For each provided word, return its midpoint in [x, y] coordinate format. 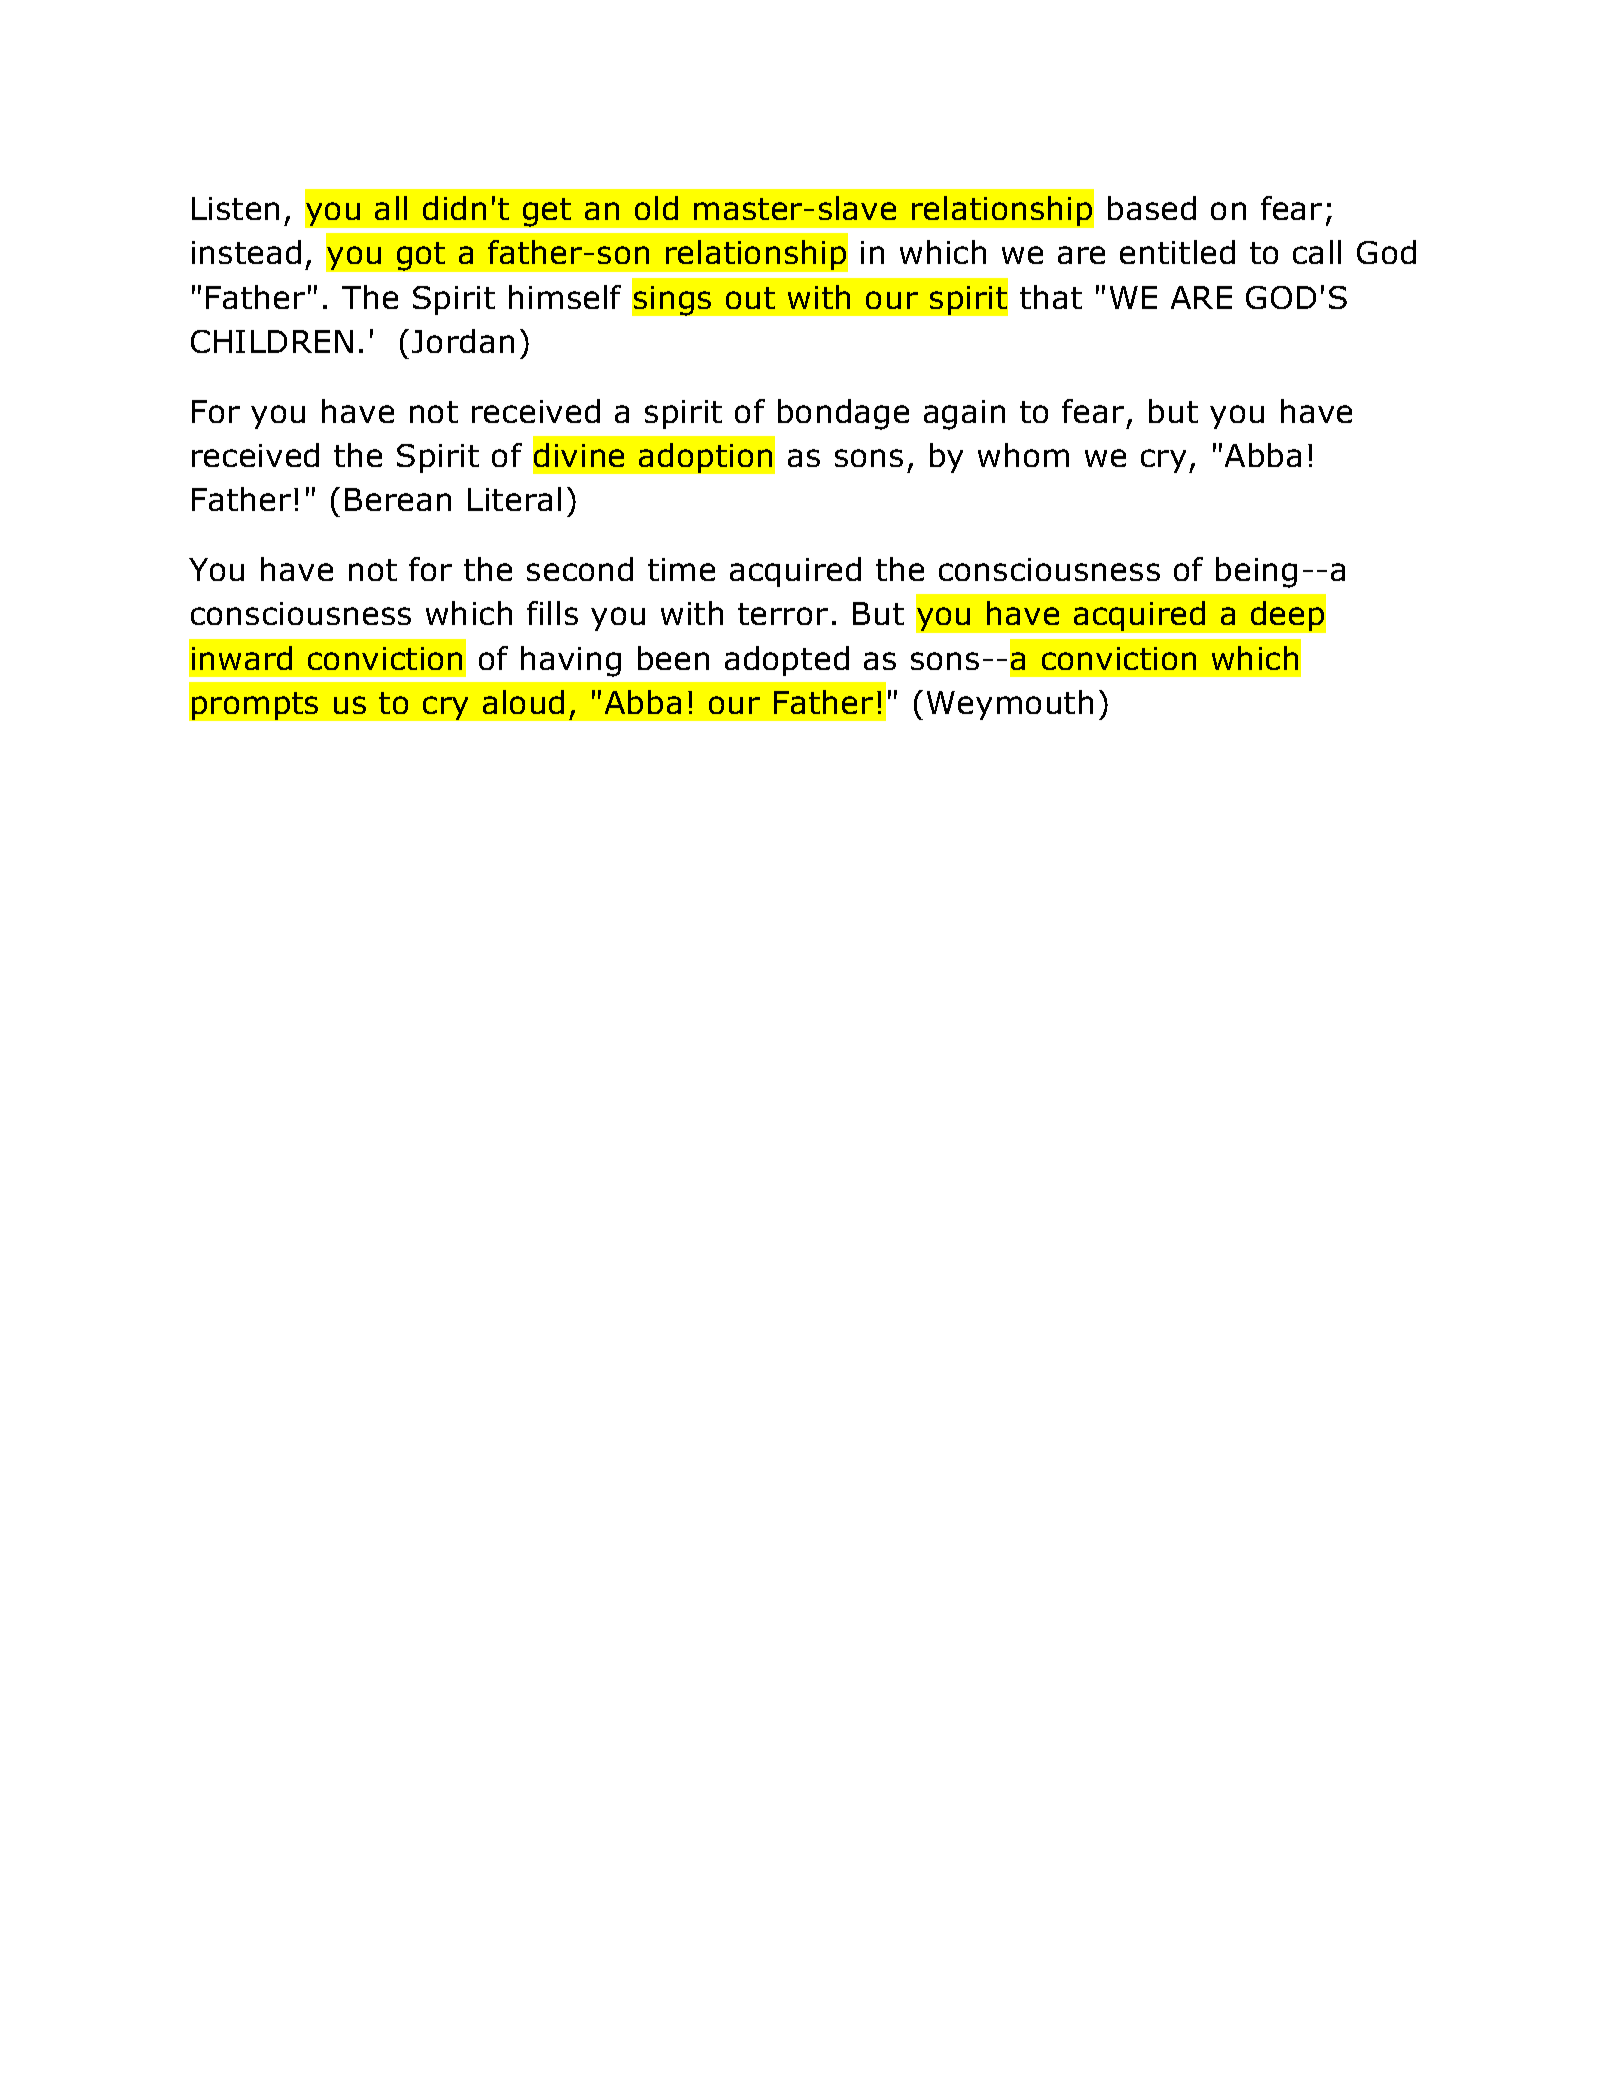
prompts [255, 706]
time [681, 569]
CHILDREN [272, 341]
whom [1023, 455]
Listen [235, 208]
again [964, 415]
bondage [843, 414]
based [1152, 208]
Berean [398, 499]
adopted [787, 661]
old [656, 208]
